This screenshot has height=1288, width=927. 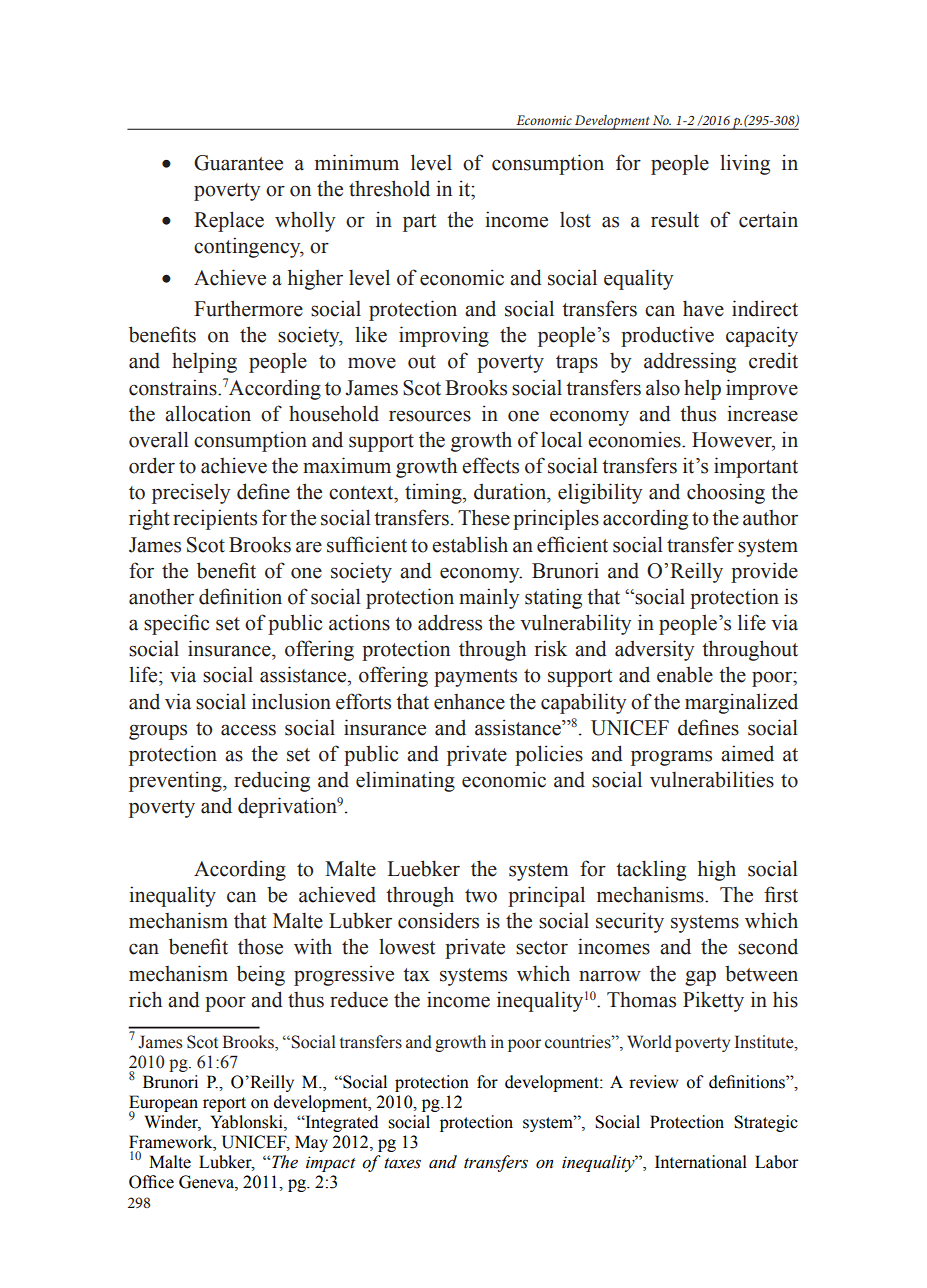 What do you see at coordinates (701, 1162) in the screenshot?
I see `International` at bounding box center [701, 1162].
